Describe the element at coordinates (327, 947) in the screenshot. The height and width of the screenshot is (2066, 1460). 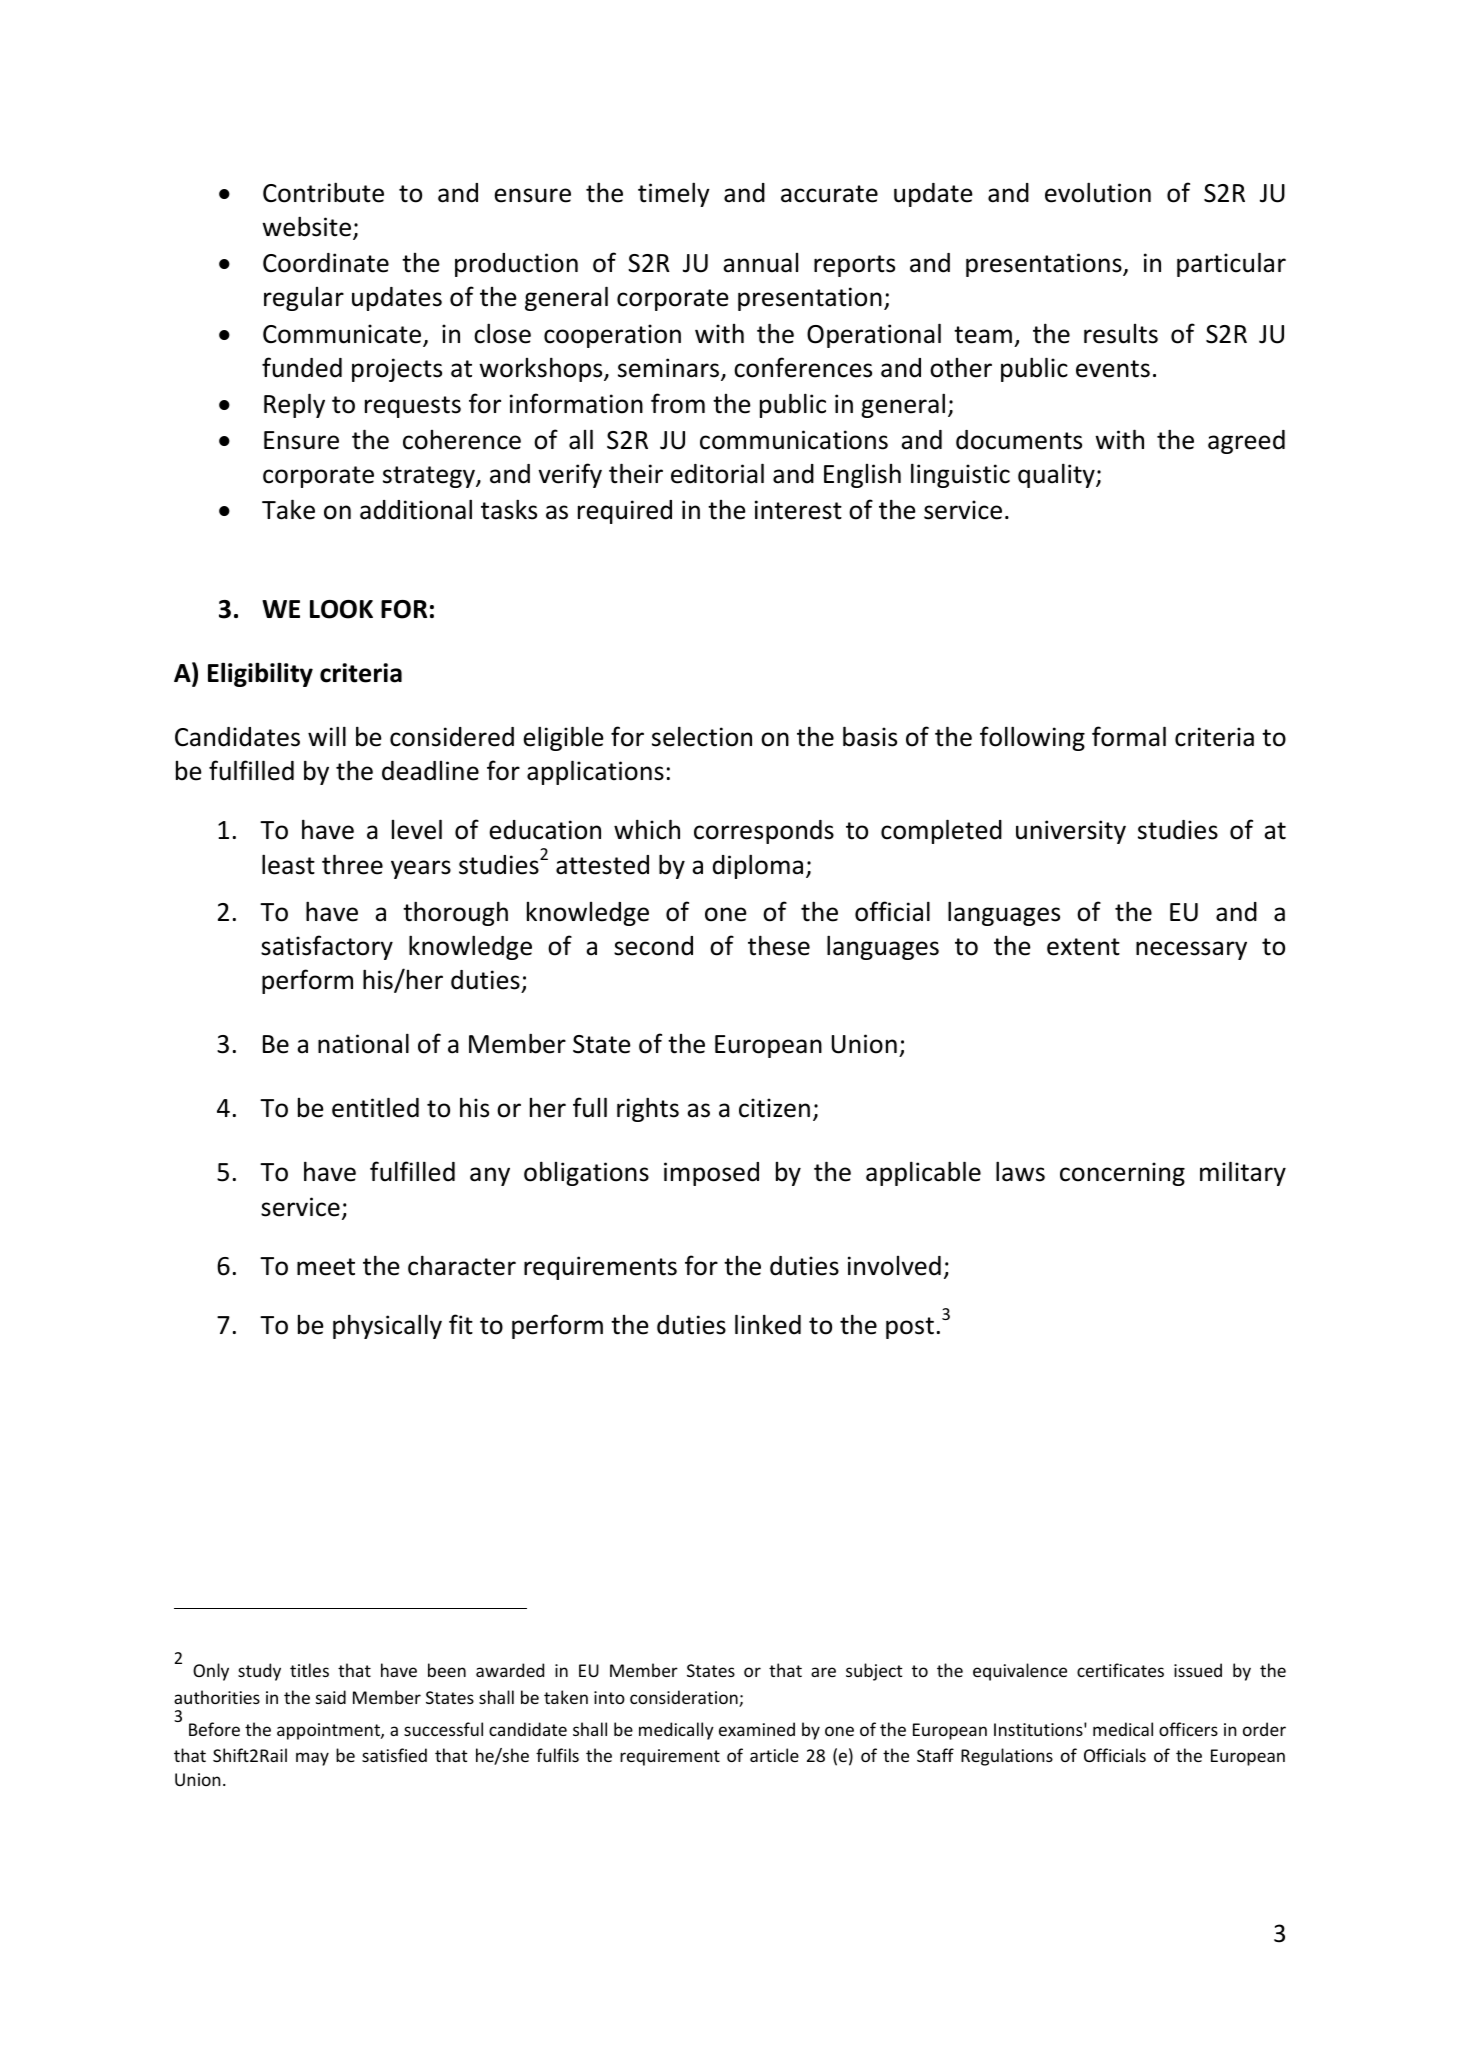
I see `satisfactory` at that location.
